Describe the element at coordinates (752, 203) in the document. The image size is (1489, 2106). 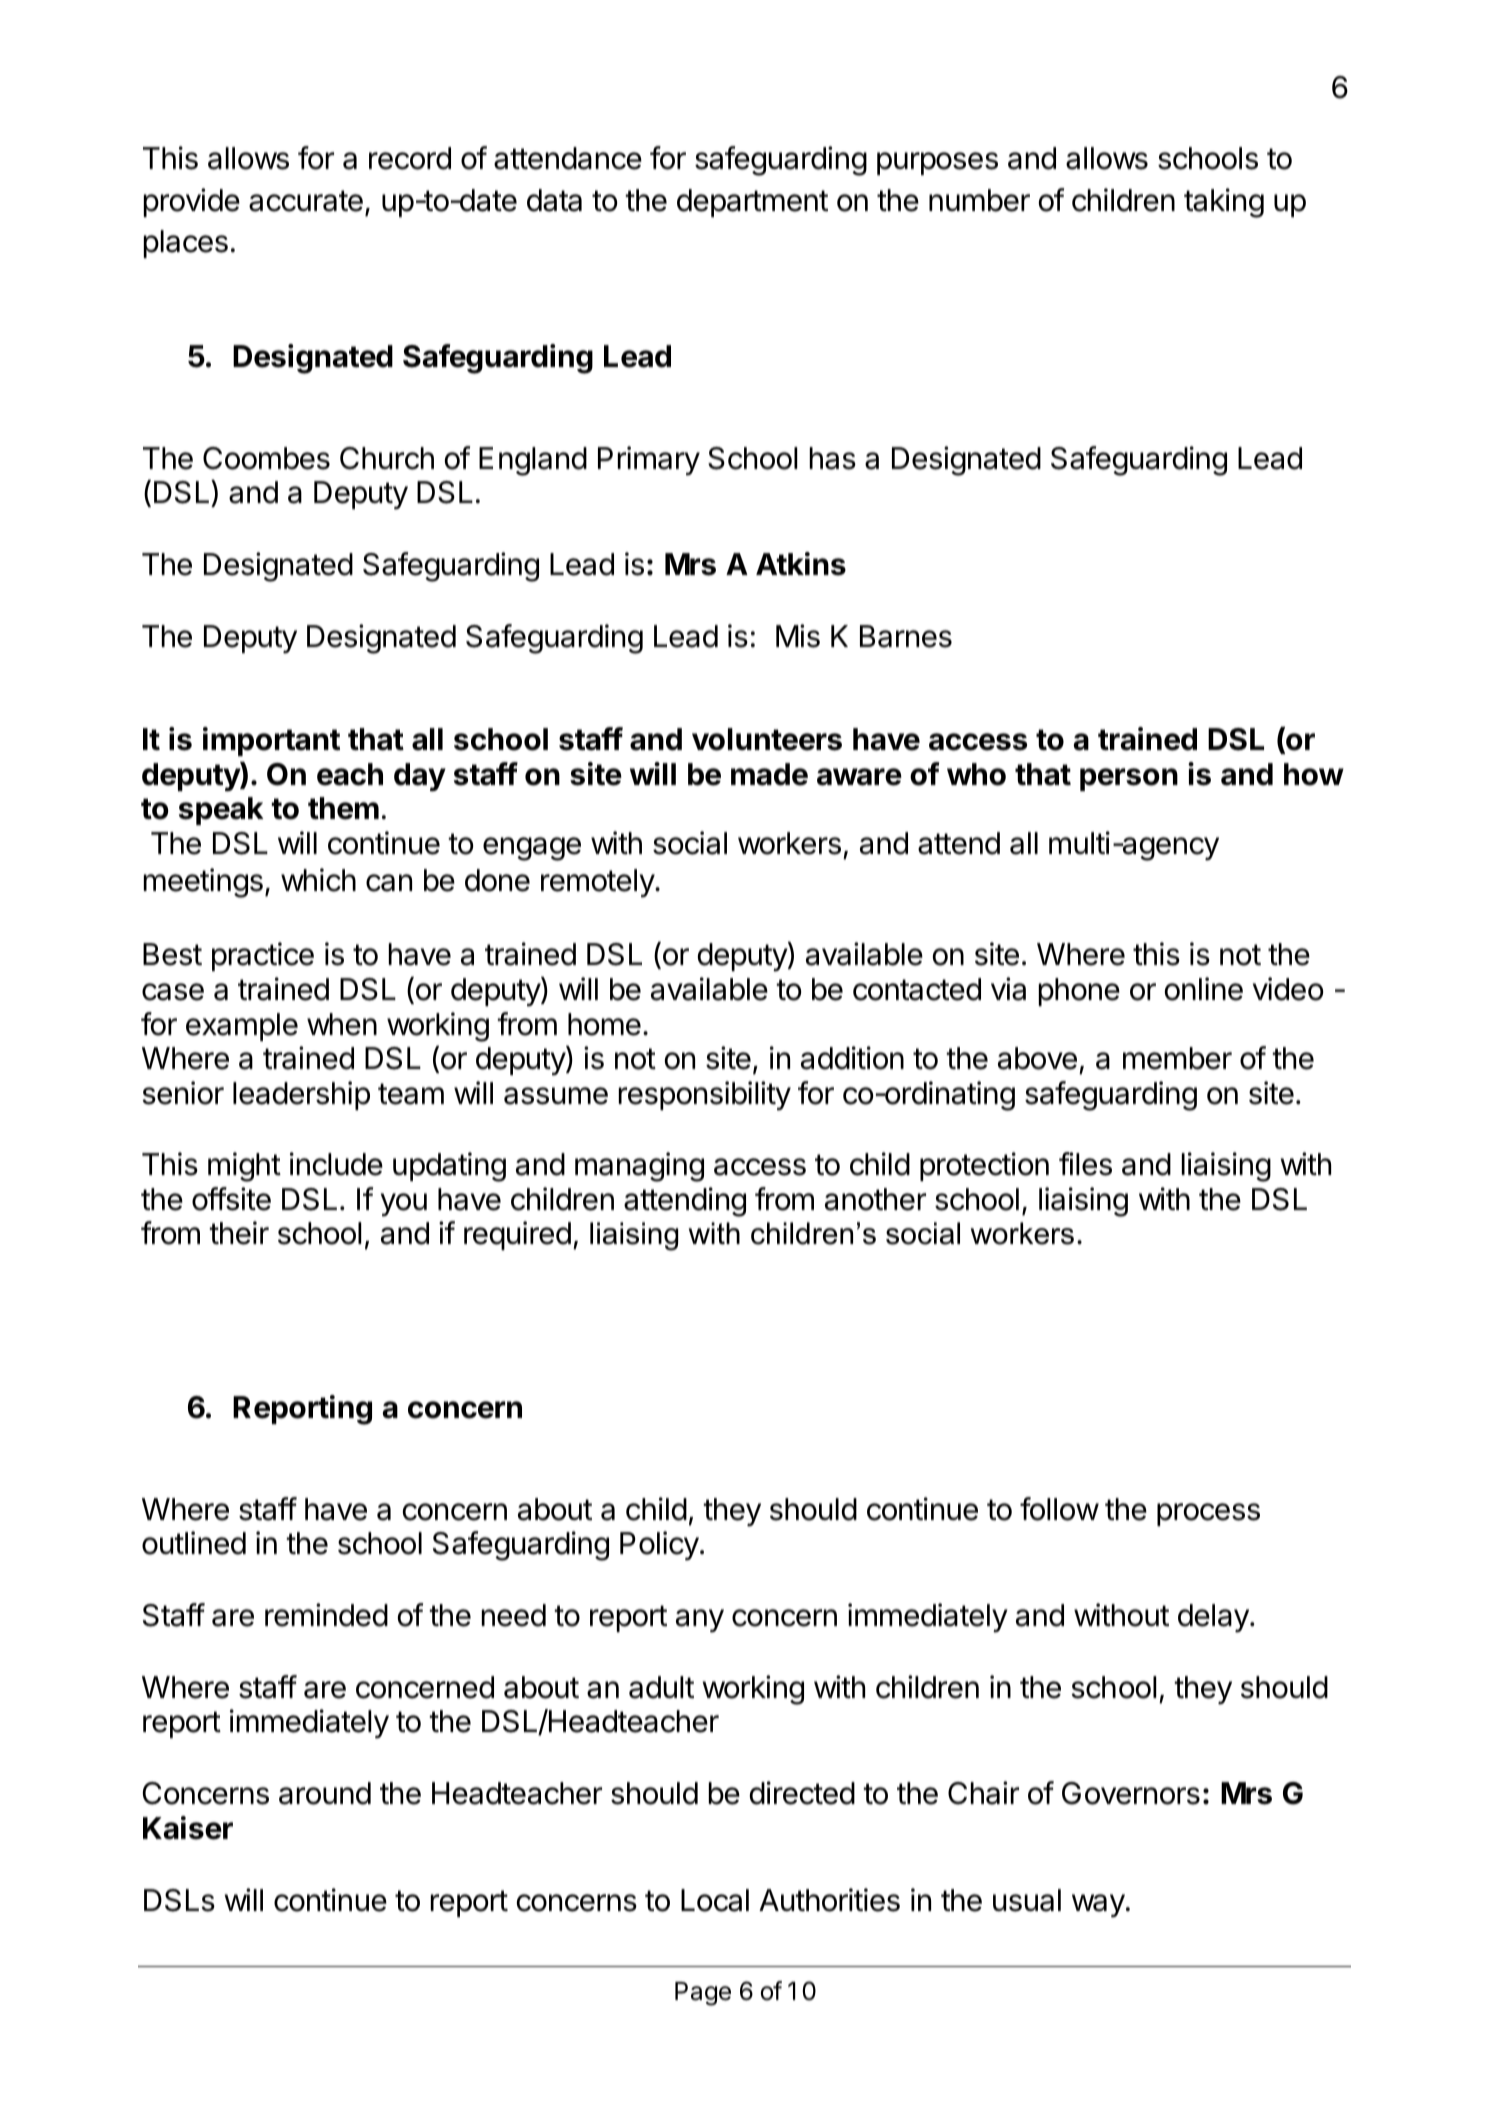
I see `department` at that location.
